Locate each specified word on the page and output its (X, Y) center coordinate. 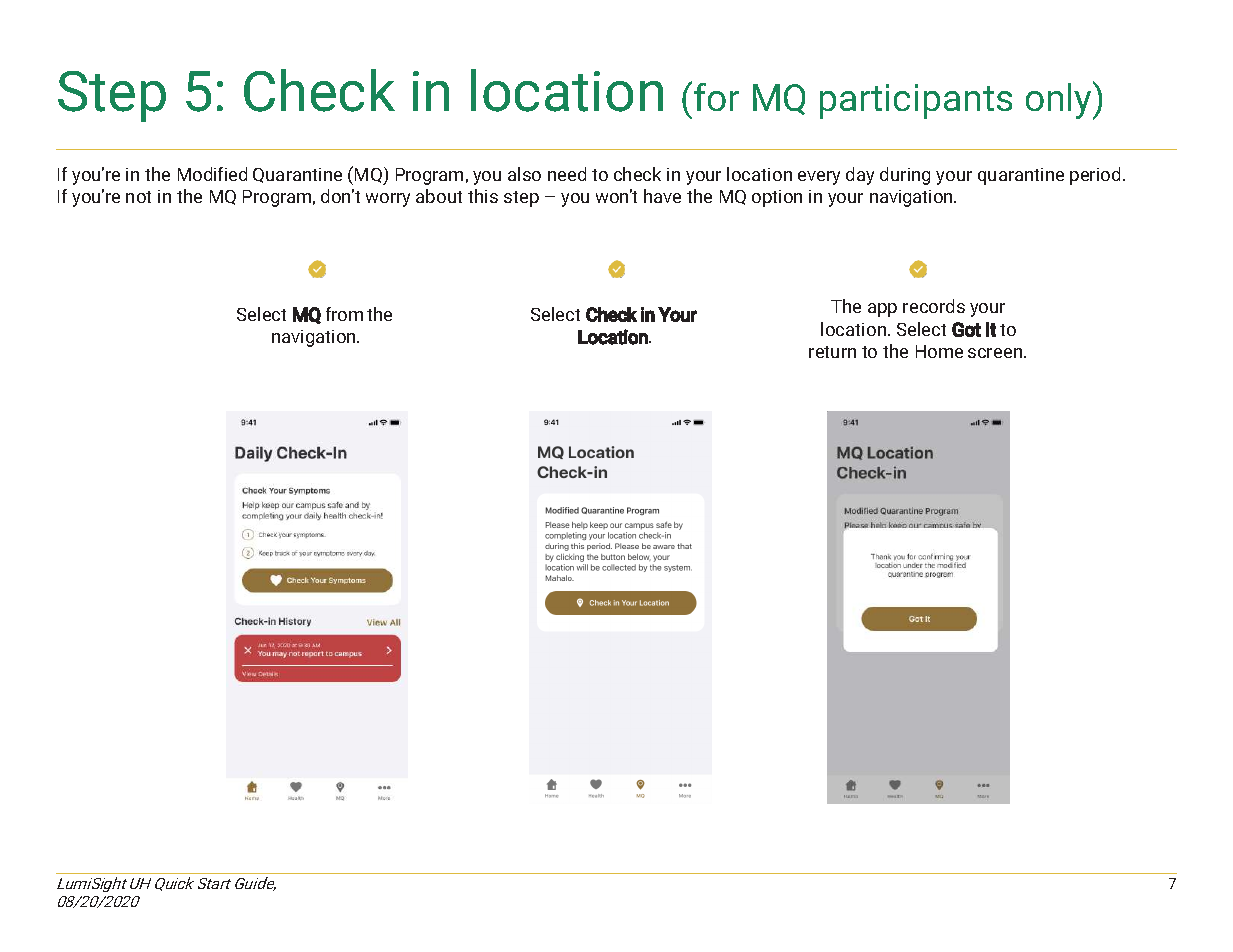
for (716, 97)
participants (916, 101)
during (905, 176)
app (882, 310)
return (832, 352)
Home (939, 351)
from (344, 314)
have (662, 196)
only (1060, 100)
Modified (212, 174)
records (934, 306)
